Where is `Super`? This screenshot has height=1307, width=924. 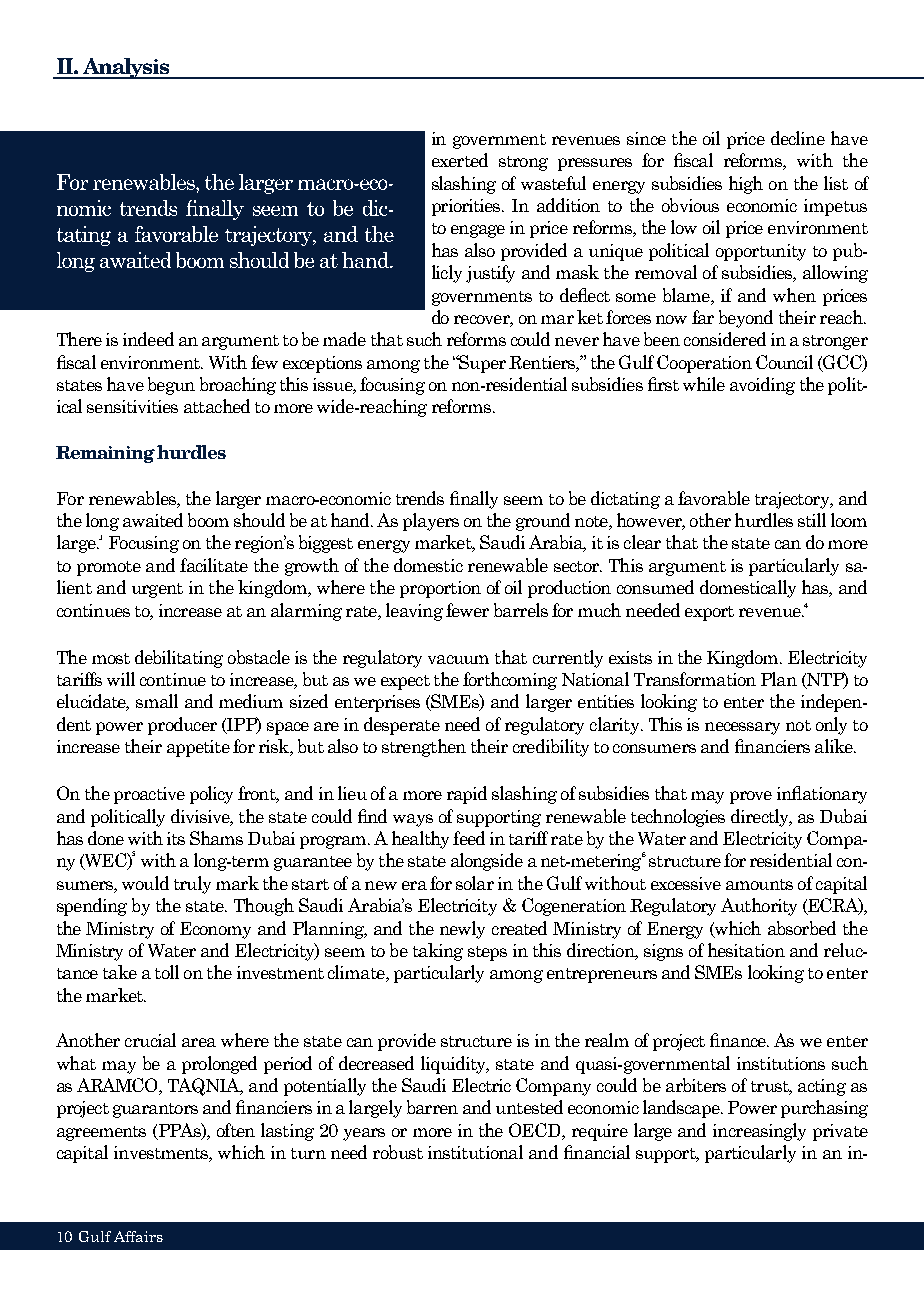 Super is located at coordinates (481, 364).
